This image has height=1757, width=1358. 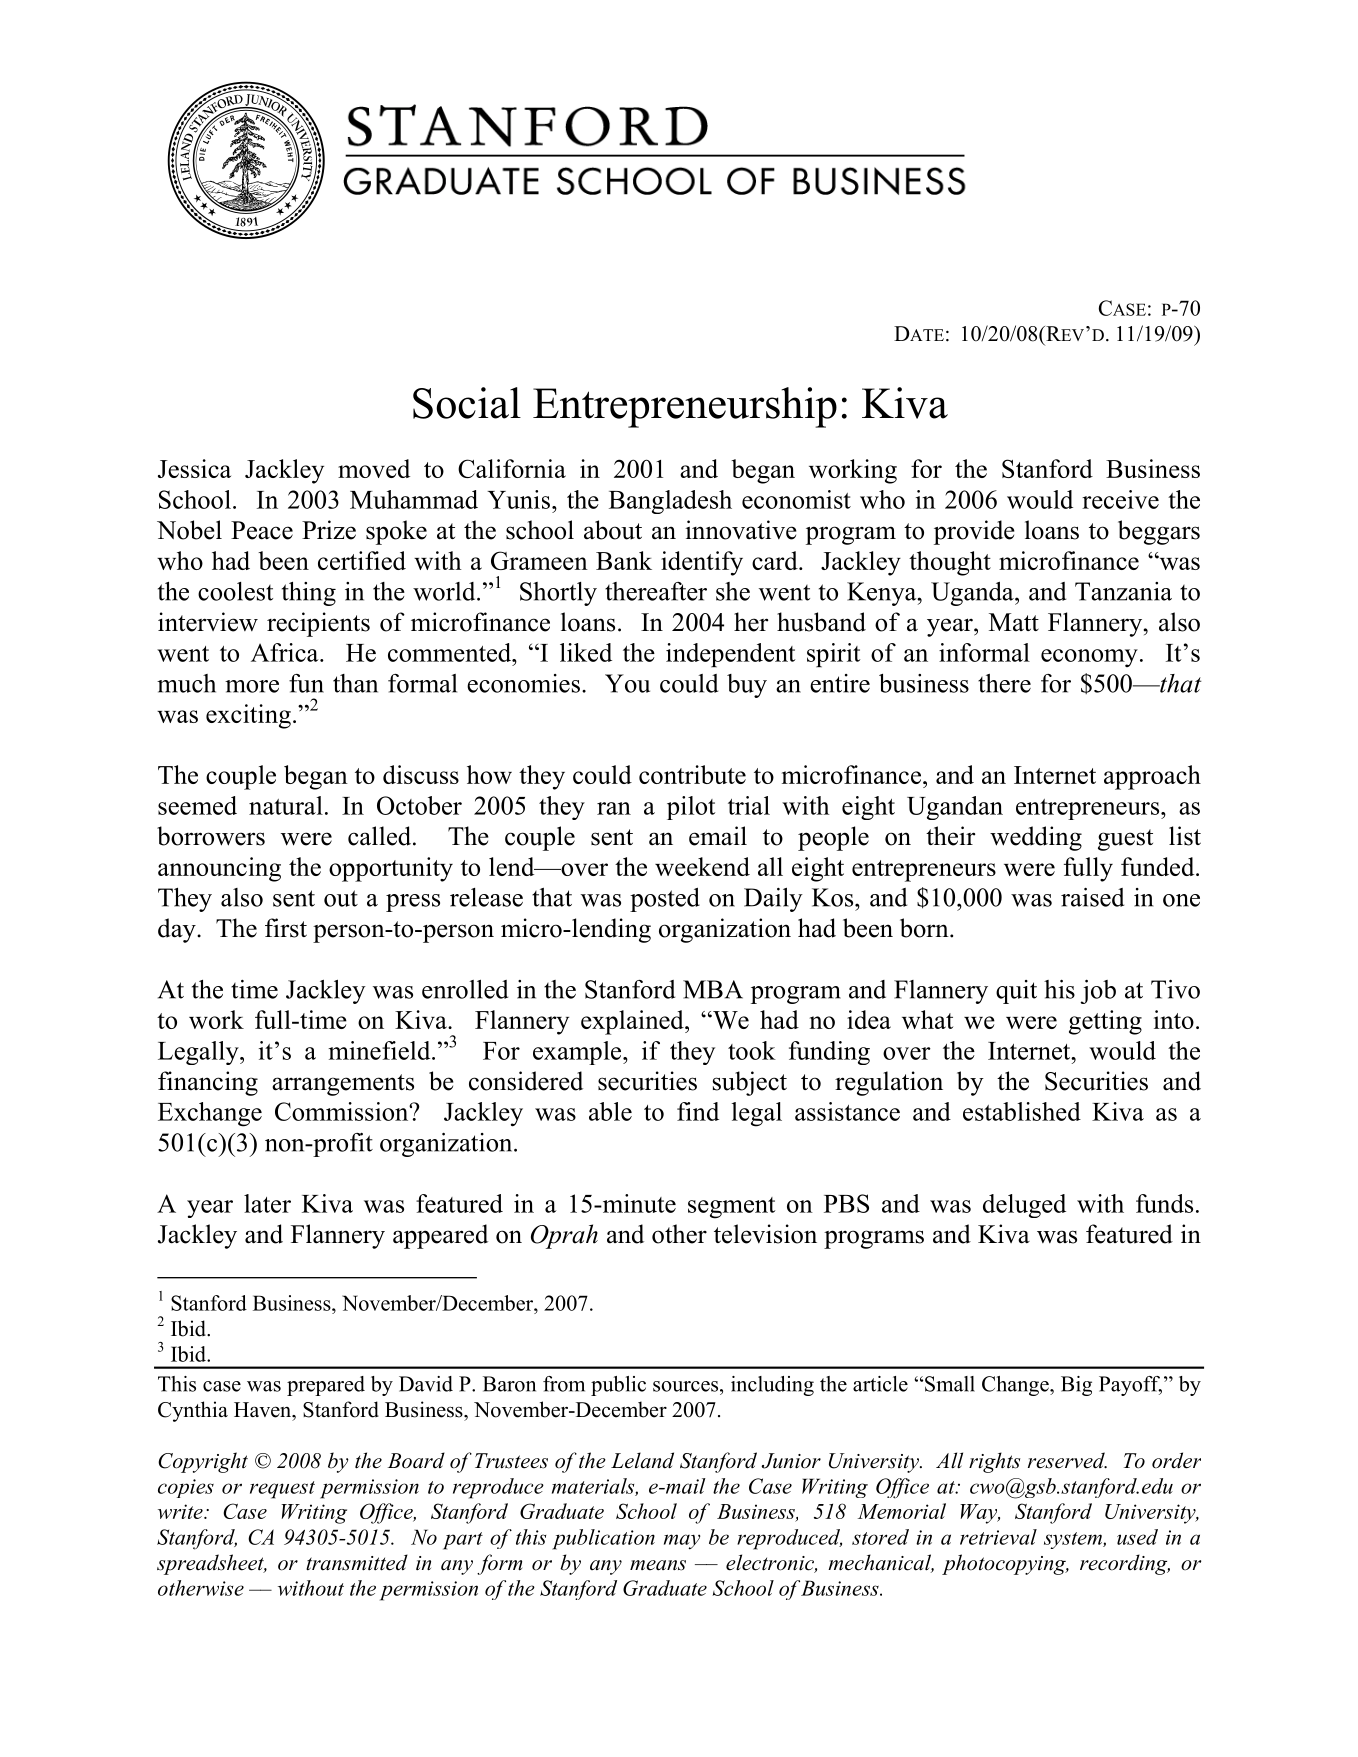 I want to click on MBA, so click(x=713, y=989).
